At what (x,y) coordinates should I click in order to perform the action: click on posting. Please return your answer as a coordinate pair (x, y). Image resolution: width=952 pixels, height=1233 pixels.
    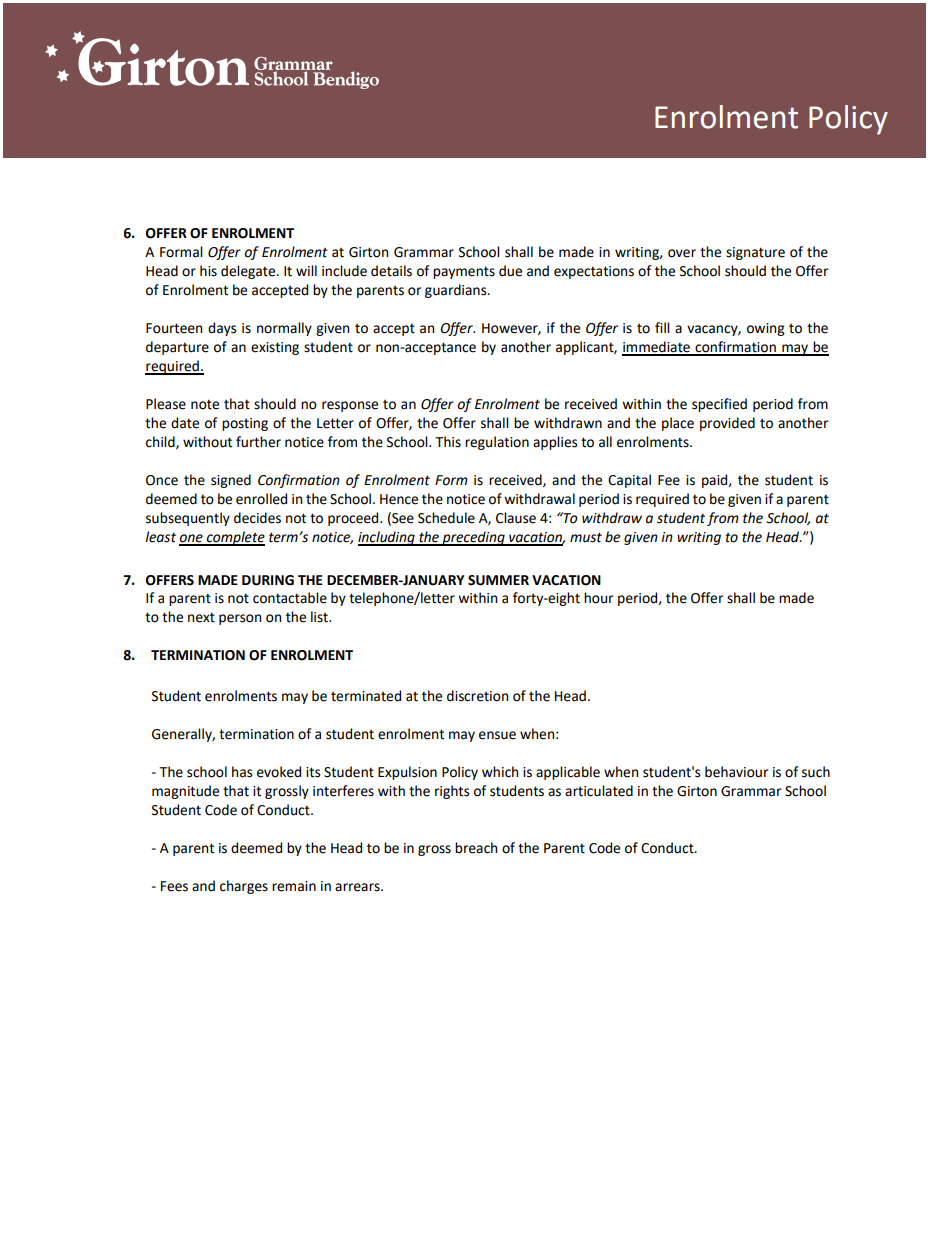
    Looking at the image, I should click on (245, 424).
